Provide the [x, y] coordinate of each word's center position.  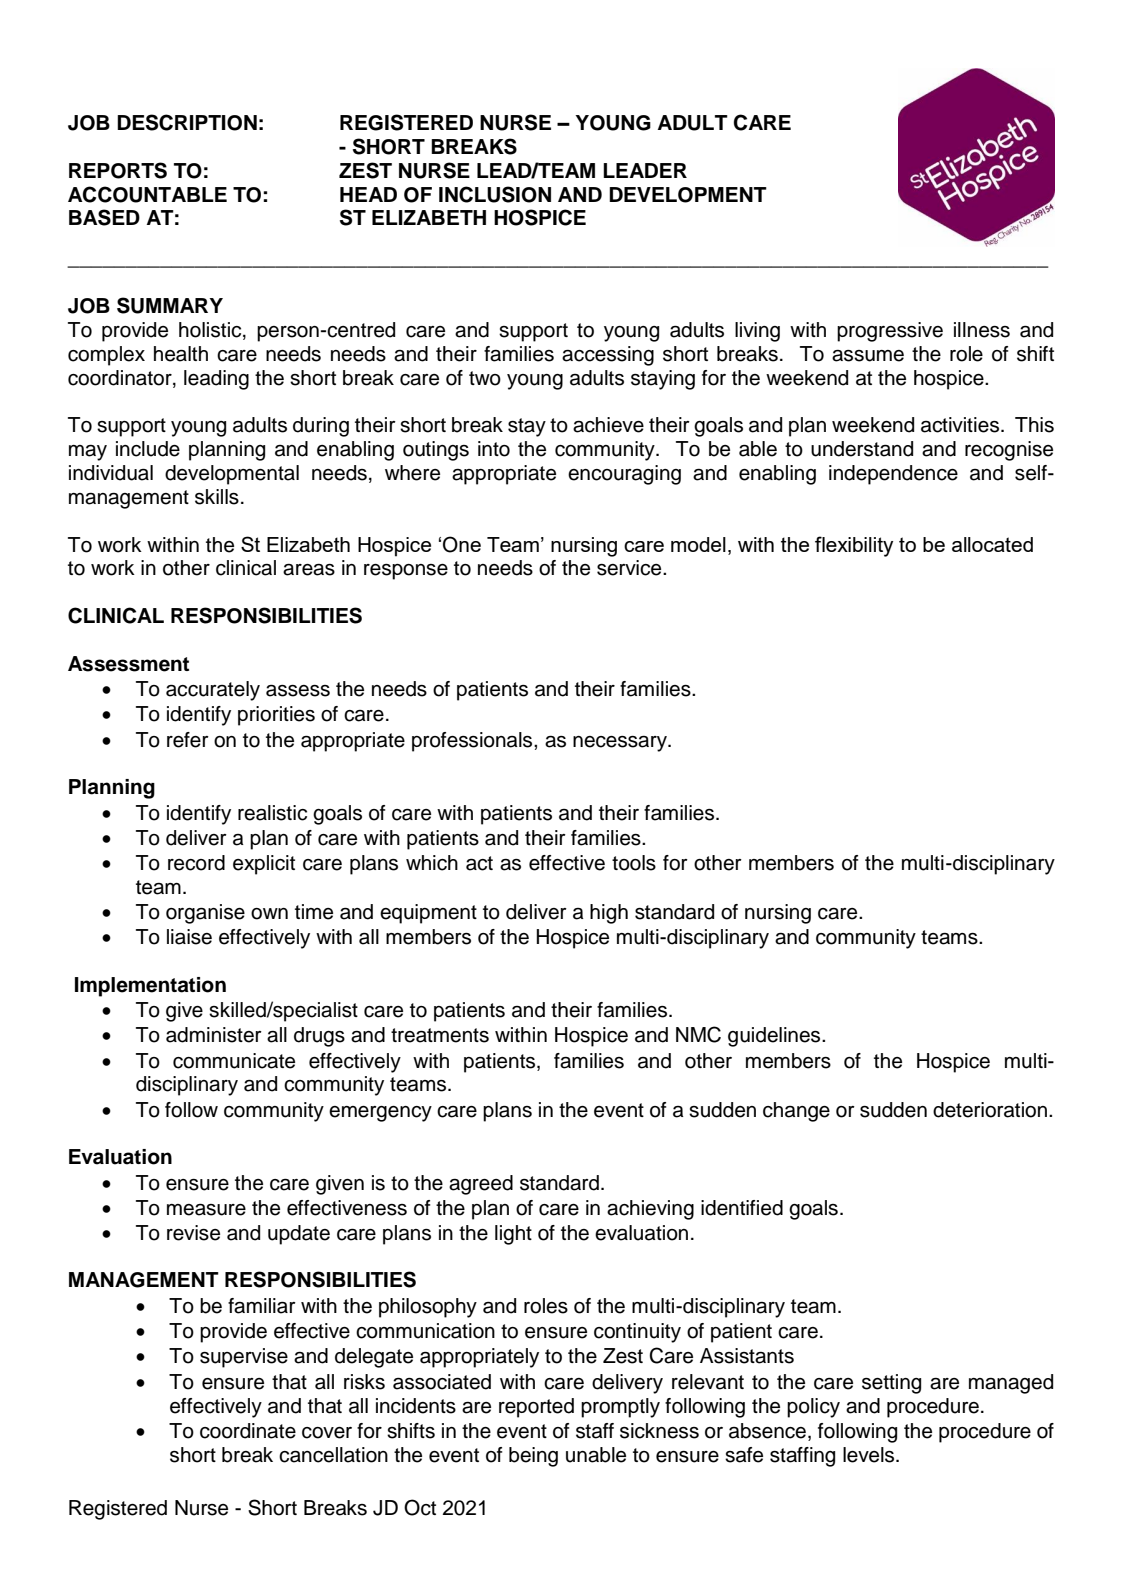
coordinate [248, 1431]
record [196, 863]
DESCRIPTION [187, 122]
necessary [621, 744]
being [533, 1457]
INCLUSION [495, 194]
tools [634, 863]
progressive [890, 332]
